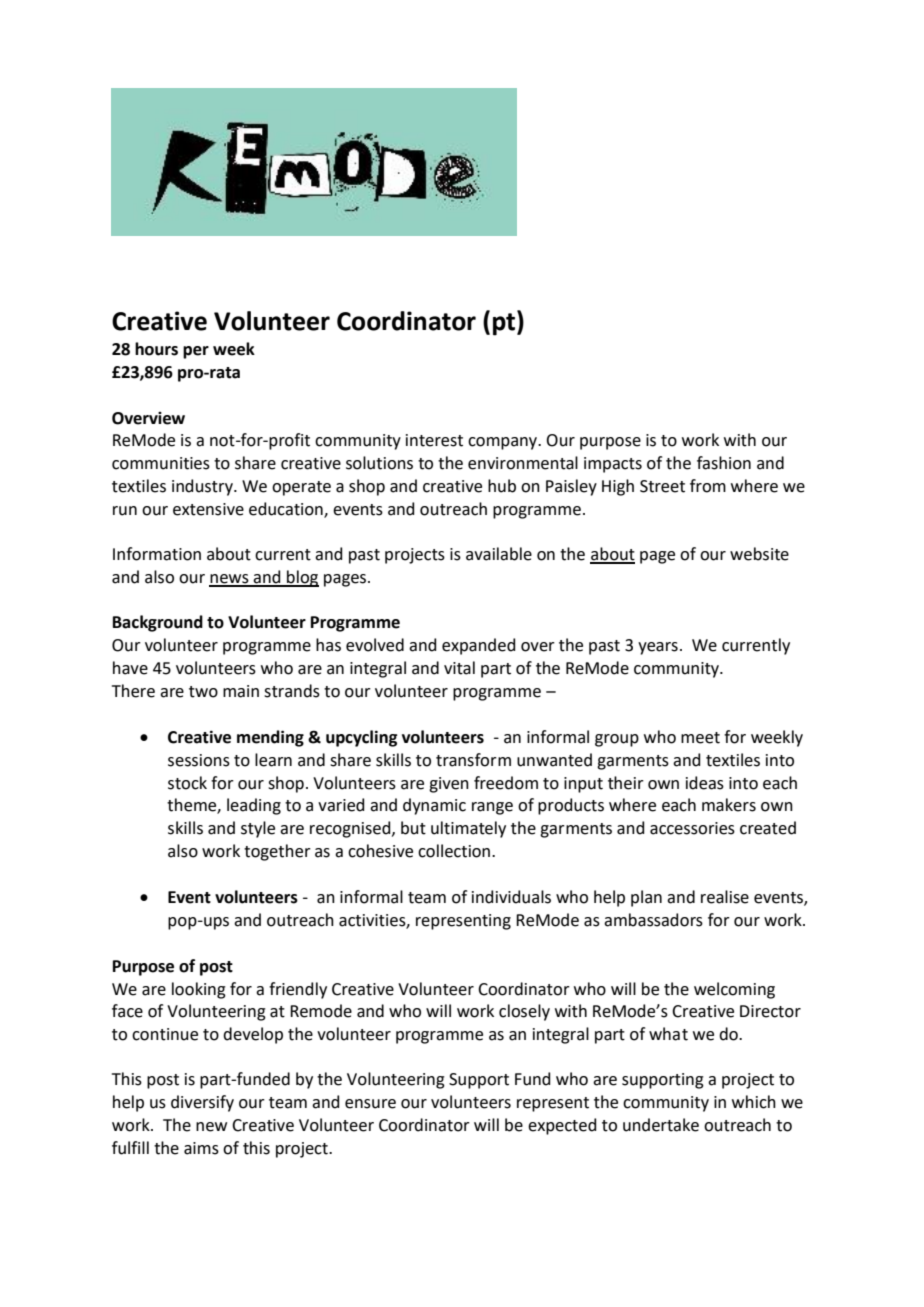  Describe the element at coordinates (724, 463) in the screenshot. I see `fashion` at that location.
